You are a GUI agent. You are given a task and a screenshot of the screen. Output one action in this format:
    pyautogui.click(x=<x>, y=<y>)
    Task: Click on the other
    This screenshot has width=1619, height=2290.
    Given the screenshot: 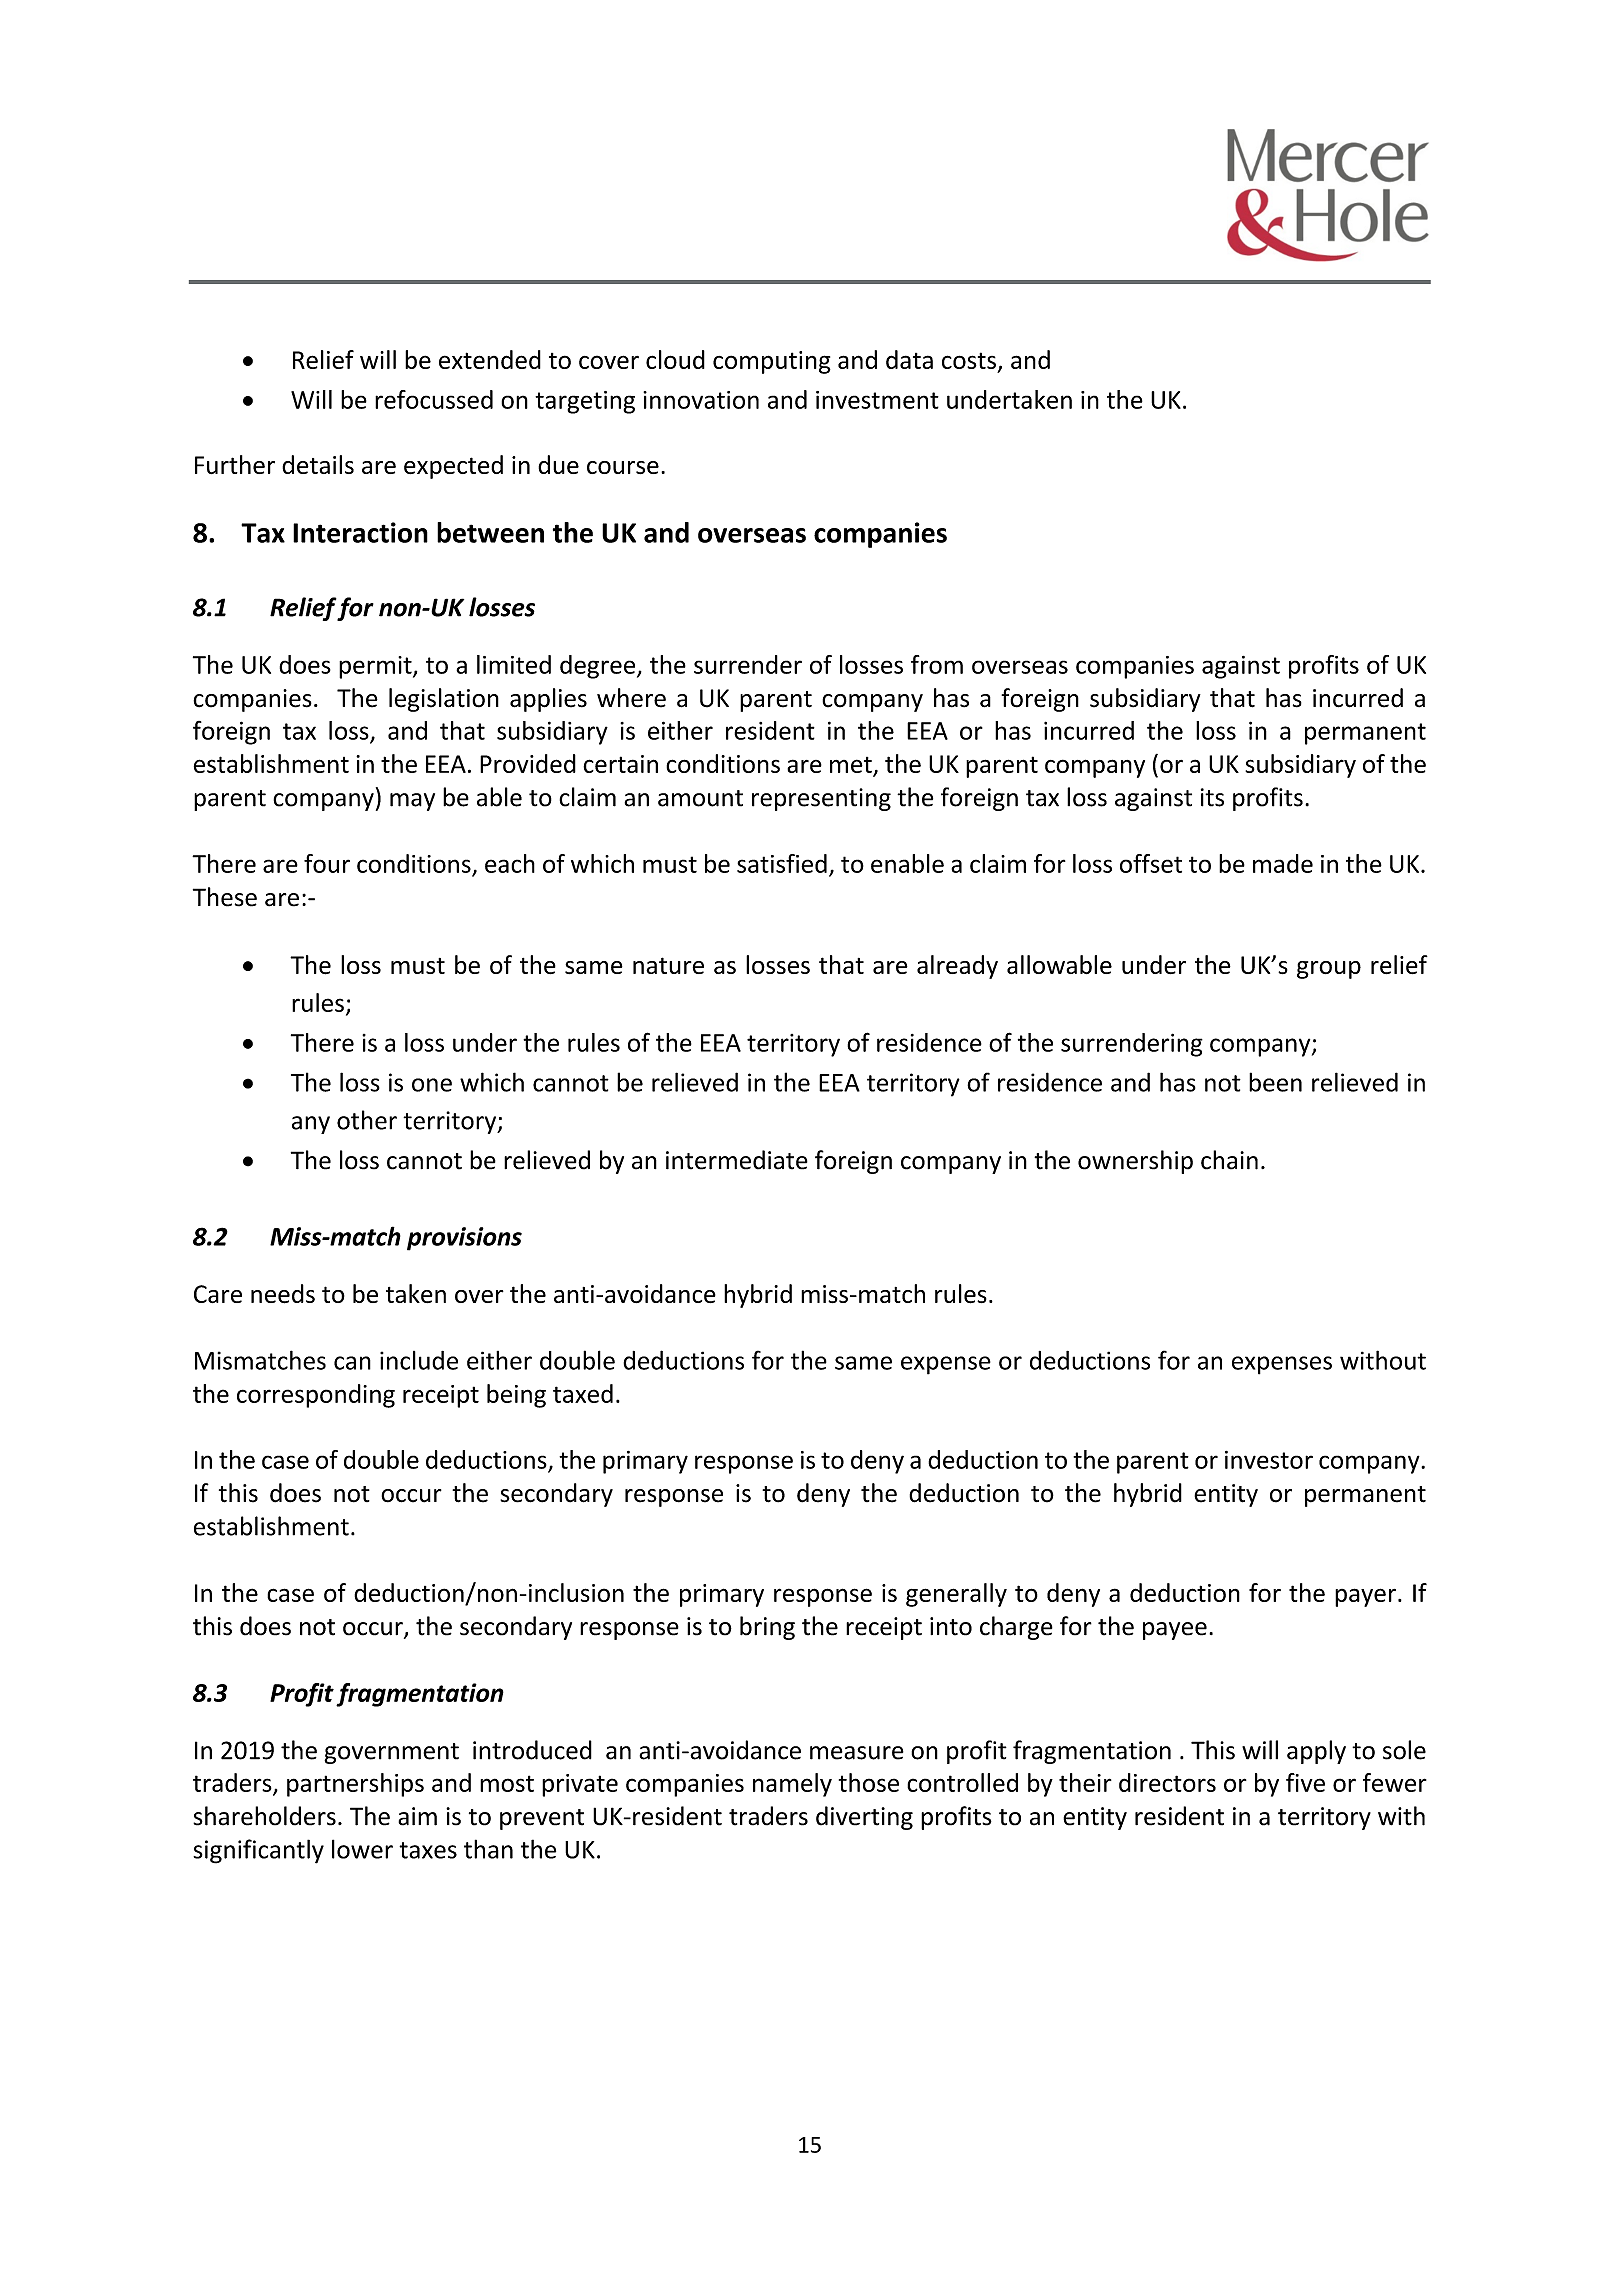 What is the action you would take?
    pyautogui.click(x=367, y=1120)
